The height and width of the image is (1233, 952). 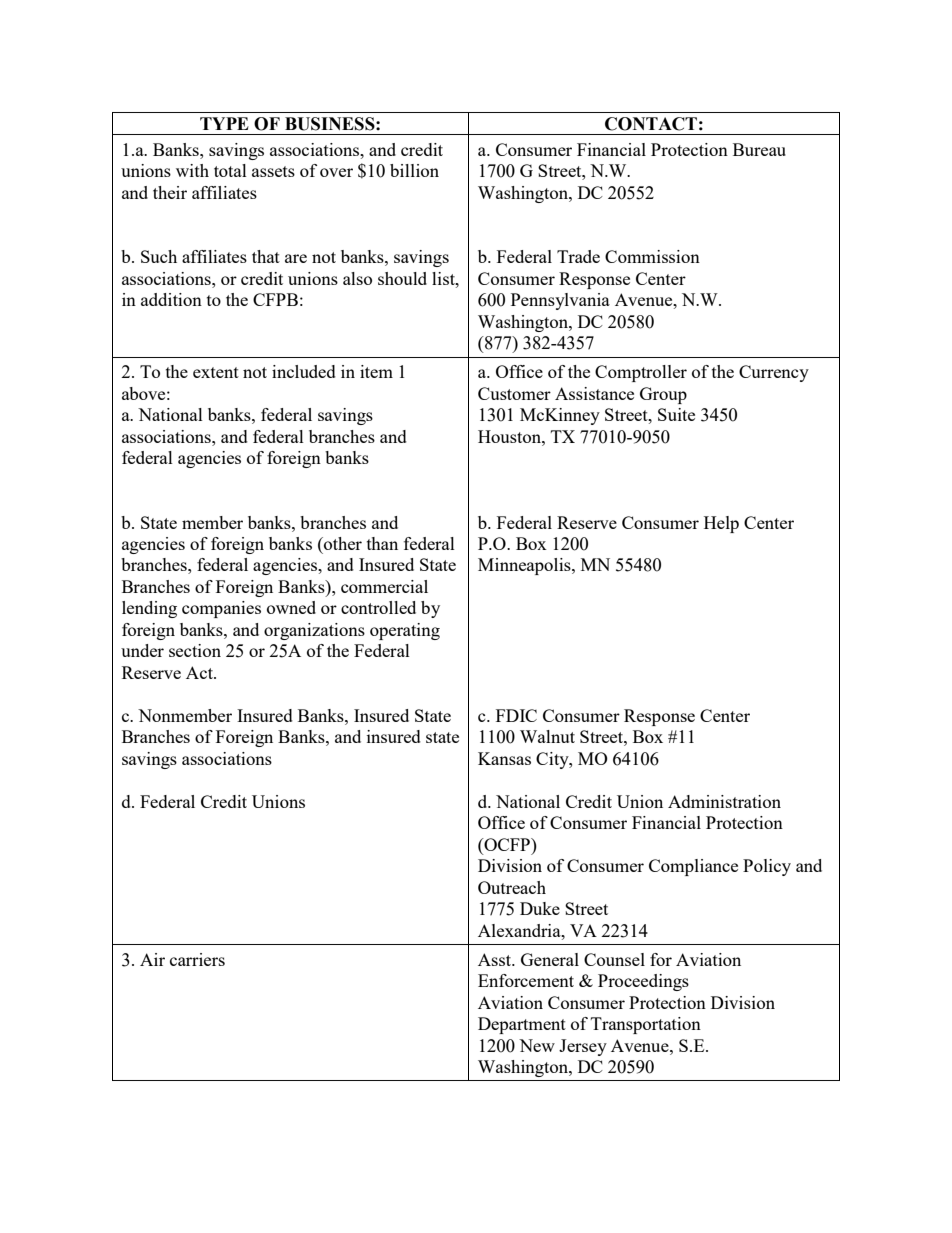 What do you see at coordinates (514, 393) in the image?
I see `Customer` at bounding box center [514, 393].
